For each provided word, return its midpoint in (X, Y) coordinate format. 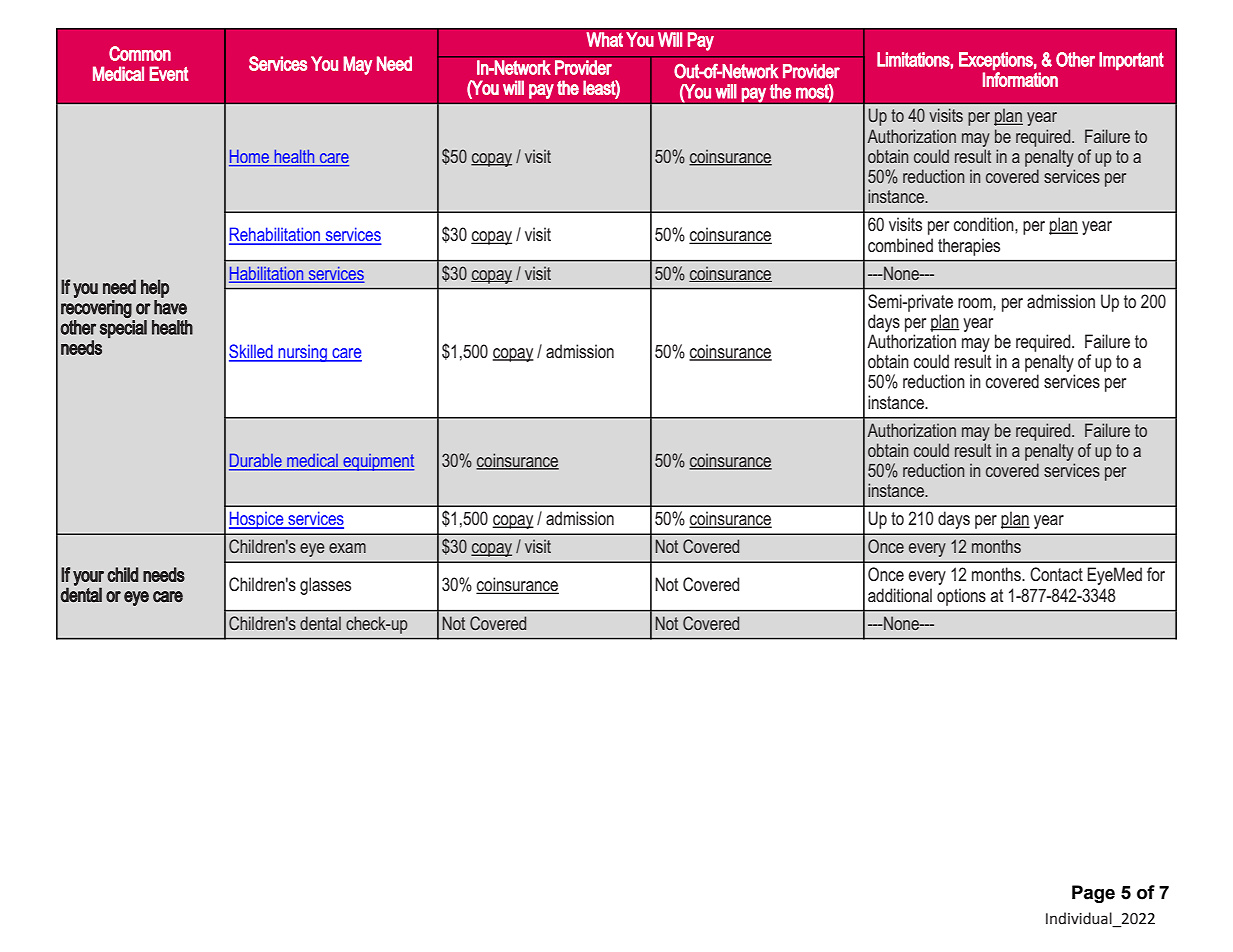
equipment (377, 462)
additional (900, 595)
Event (168, 73)
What (604, 39)
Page (1093, 894)
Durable (256, 461)
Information (1020, 78)
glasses (325, 586)
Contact (1056, 574)
